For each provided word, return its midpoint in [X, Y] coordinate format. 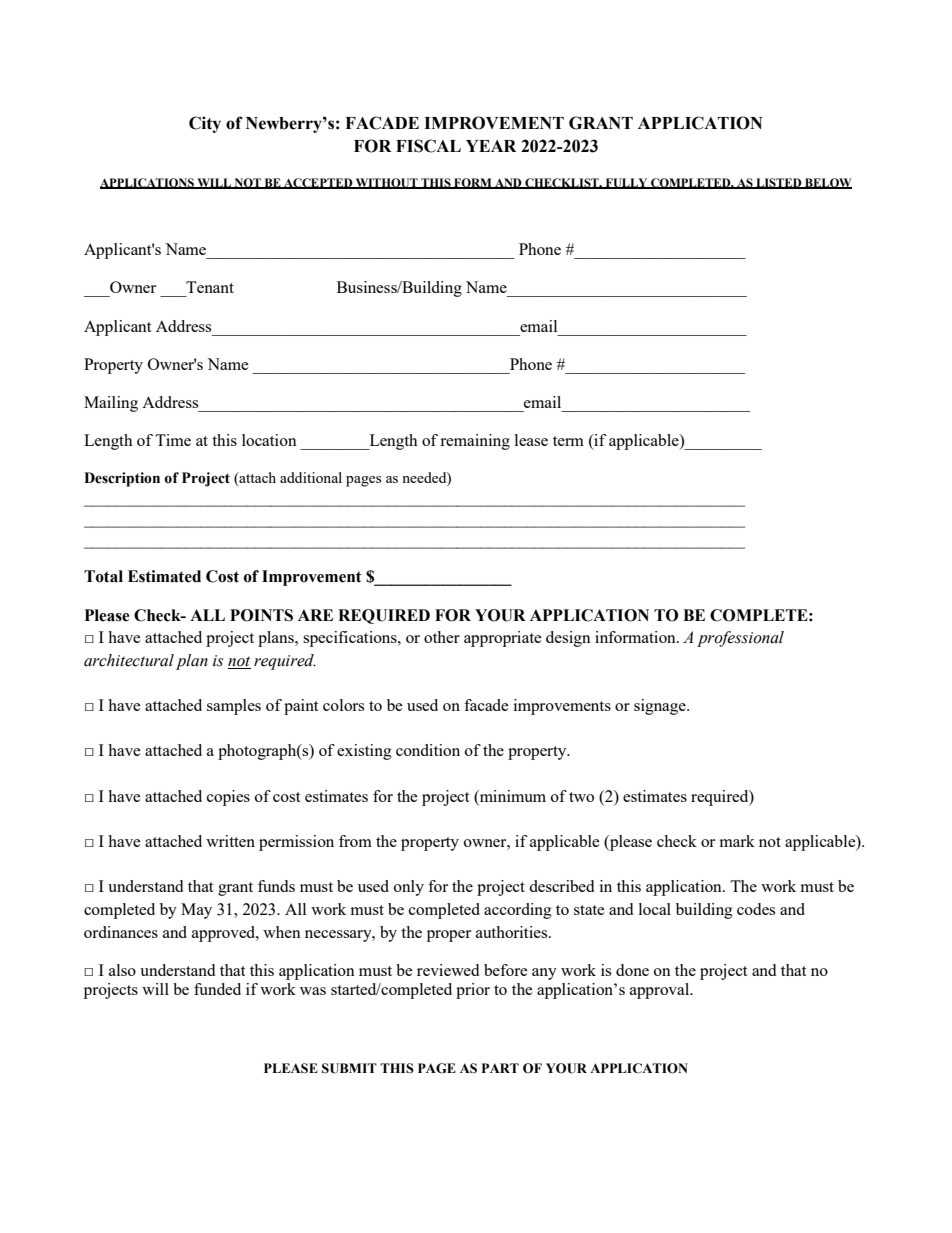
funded [217, 989]
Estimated [164, 576]
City [205, 124]
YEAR [491, 146]
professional [740, 639]
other [442, 637]
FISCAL [428, 146]
